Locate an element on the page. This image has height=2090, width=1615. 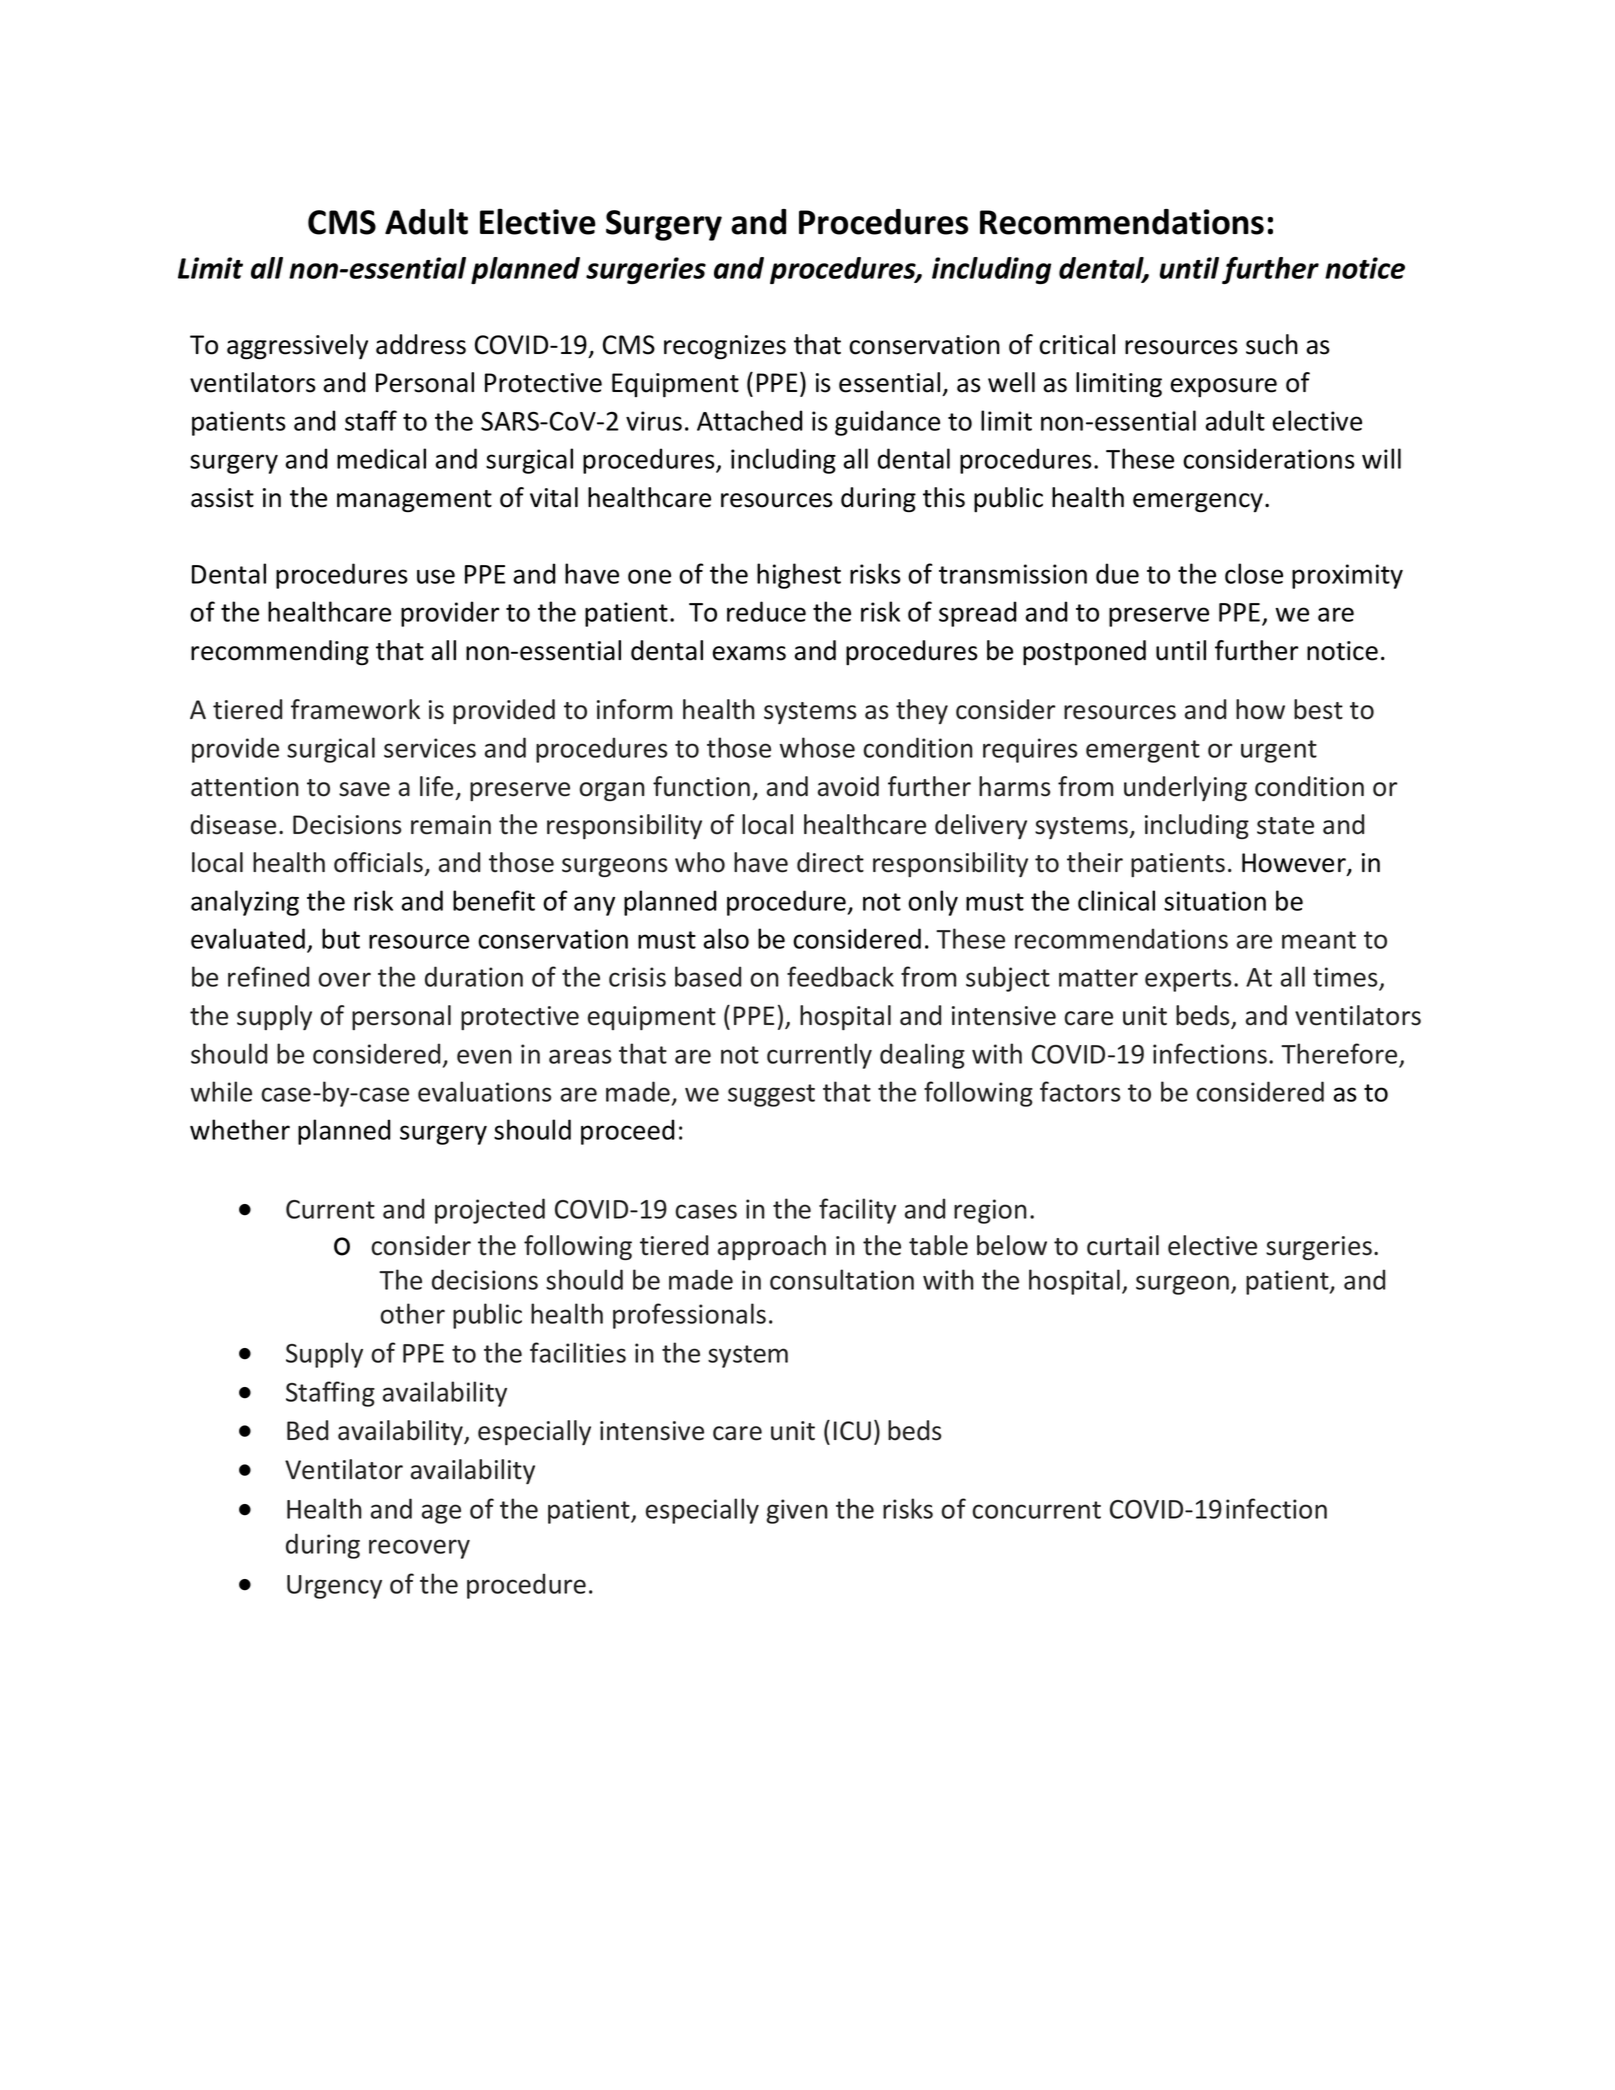
but is located at coordinates (341, 938).
